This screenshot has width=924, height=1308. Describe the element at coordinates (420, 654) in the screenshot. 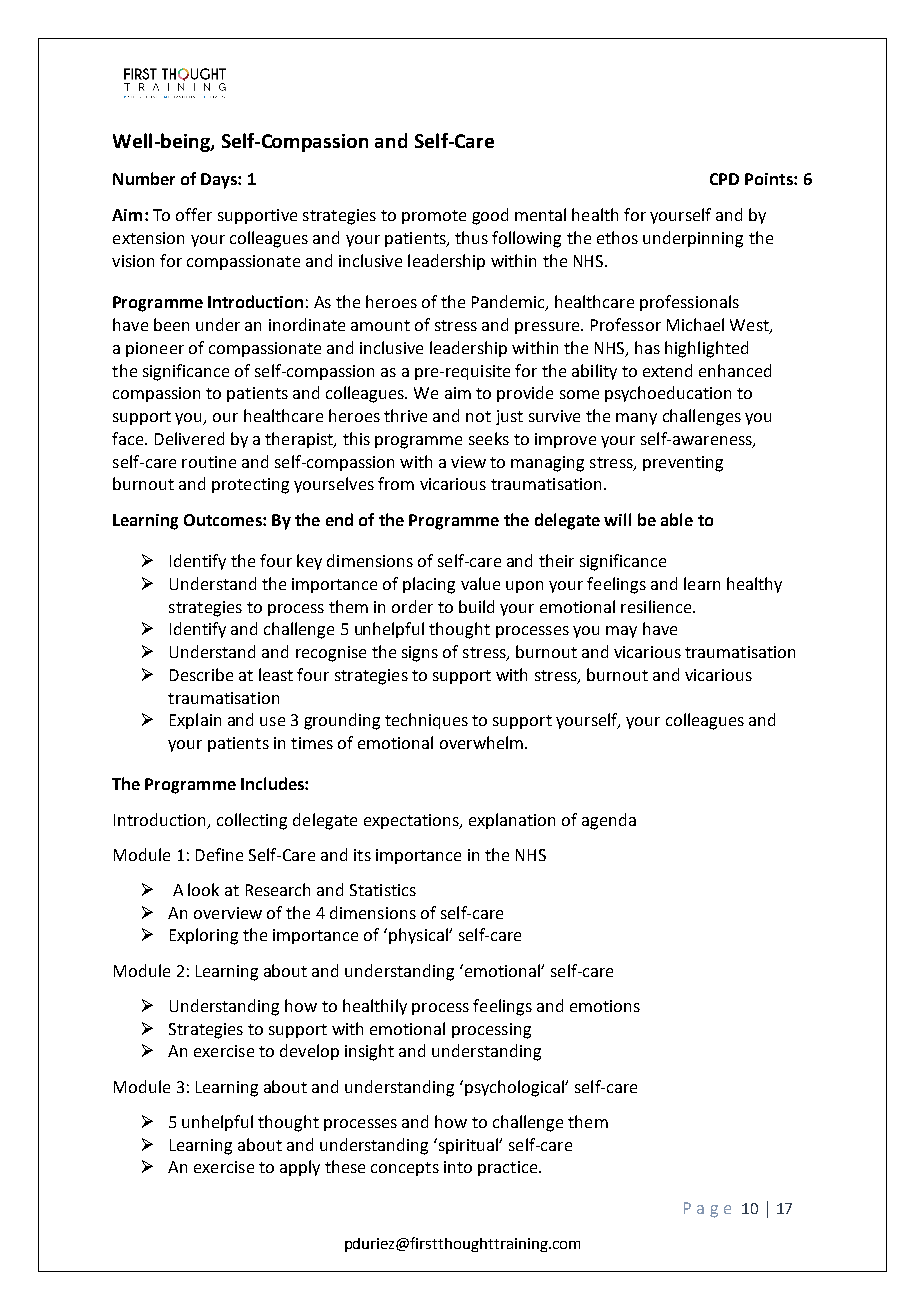

I see `signs` at that location.
